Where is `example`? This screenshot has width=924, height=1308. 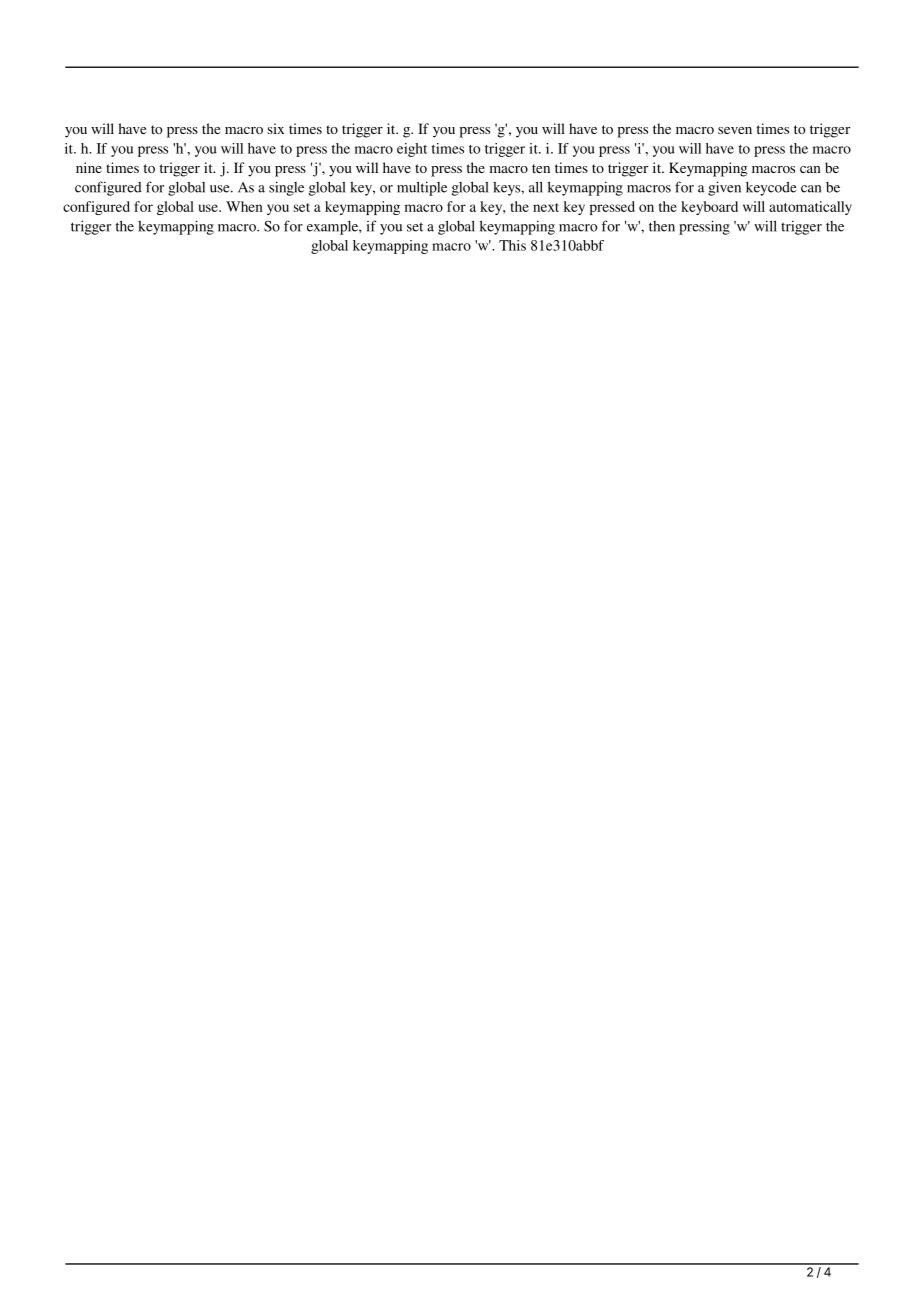 example is located at coordinates (333, 228).
